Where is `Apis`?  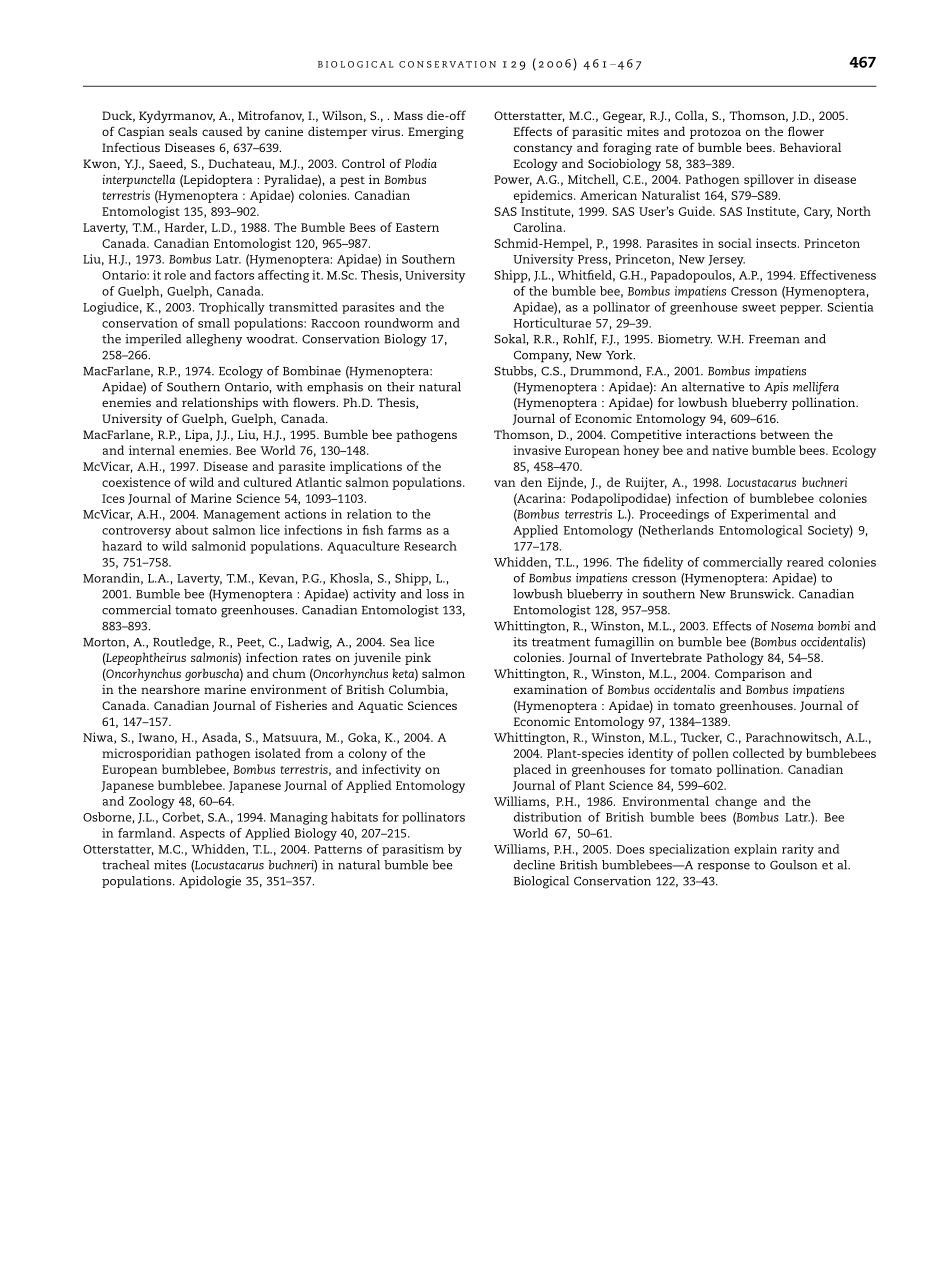
Apis is located at coordinates (776, 388).
